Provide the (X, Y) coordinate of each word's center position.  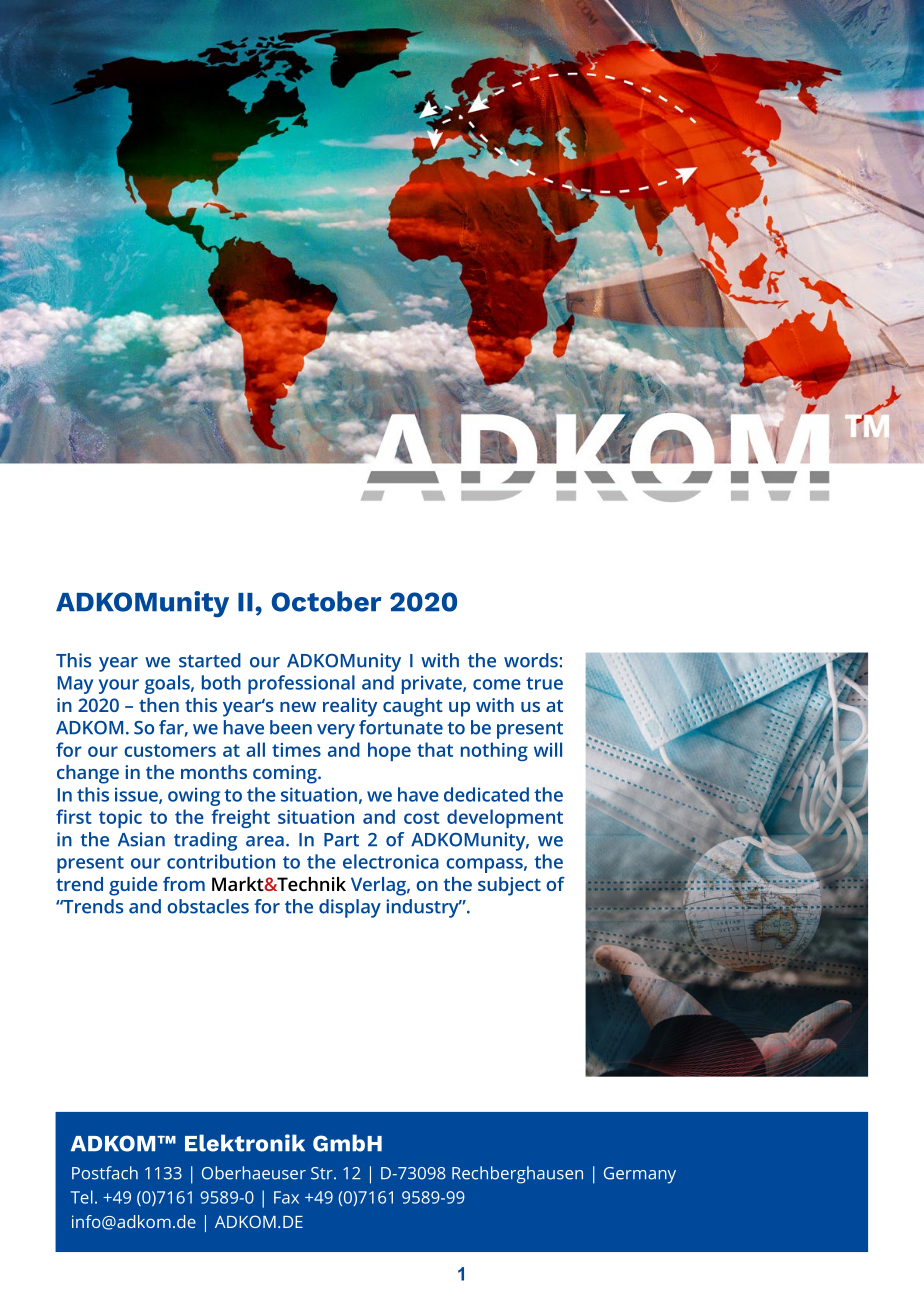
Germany (640, 1175)
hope (389, 751)
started (210, 660)
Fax (286, 1197)
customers (170, 750)
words (531, 660)
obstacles (208, 906)
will (548, 749)
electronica (391, 861)
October (326, 601)
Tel (82, 1197)
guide (133, 886)
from (184, 884)
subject (509, 886)
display (350, 908)
